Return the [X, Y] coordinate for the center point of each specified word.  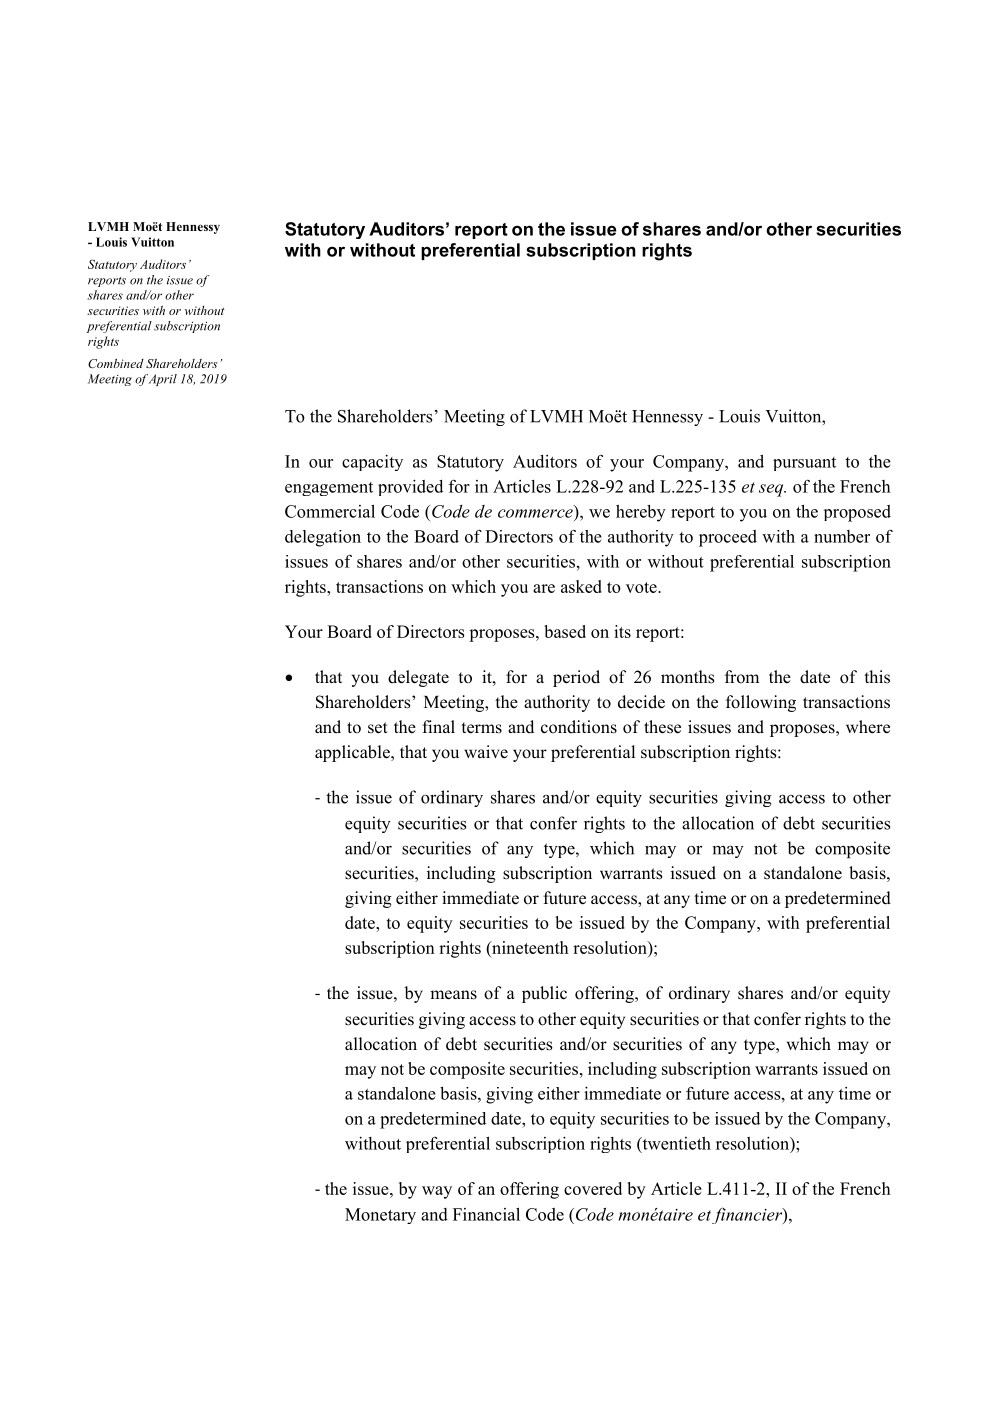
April [163, 380]
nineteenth [529, 947]
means [453, 995]
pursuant [804, 464]
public [544, 994]
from [742, 677]
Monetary [380, 1216]
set [378, 728]
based [565, 631]
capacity [372, 463]
